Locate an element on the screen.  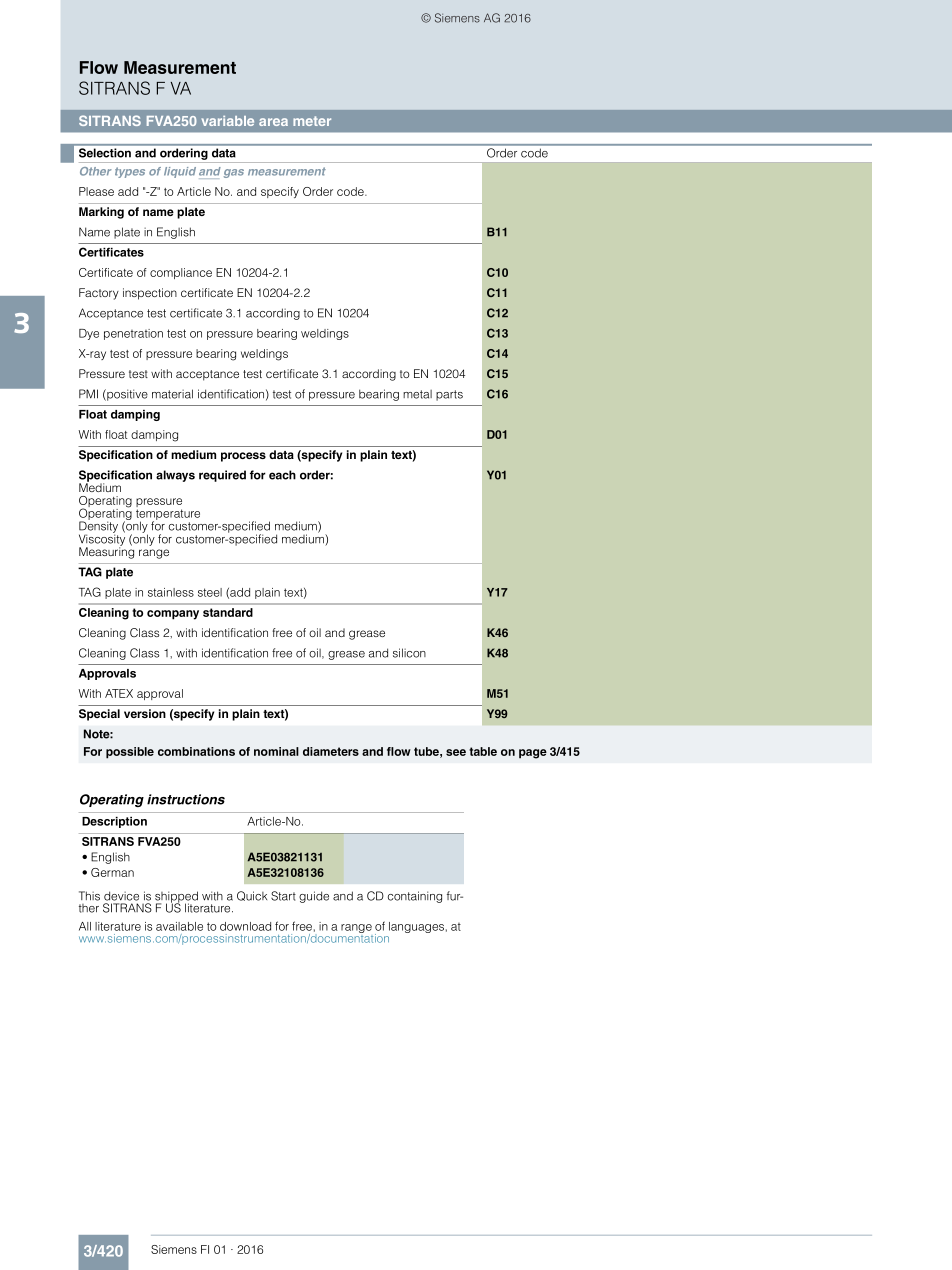
each is located at coordinates (282, 475).
